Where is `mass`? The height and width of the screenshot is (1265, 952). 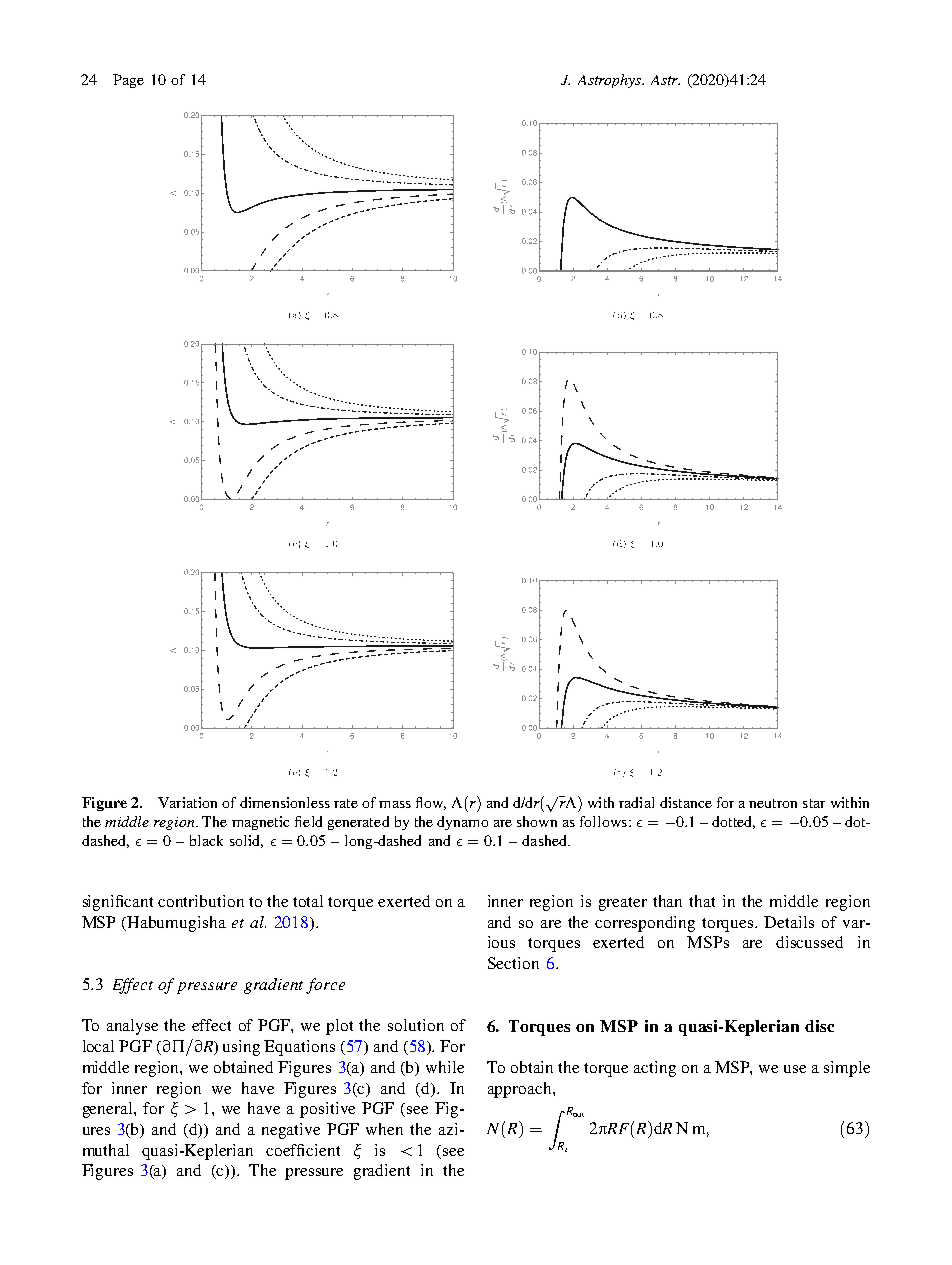 mass is located at coordinates (395, 804).
